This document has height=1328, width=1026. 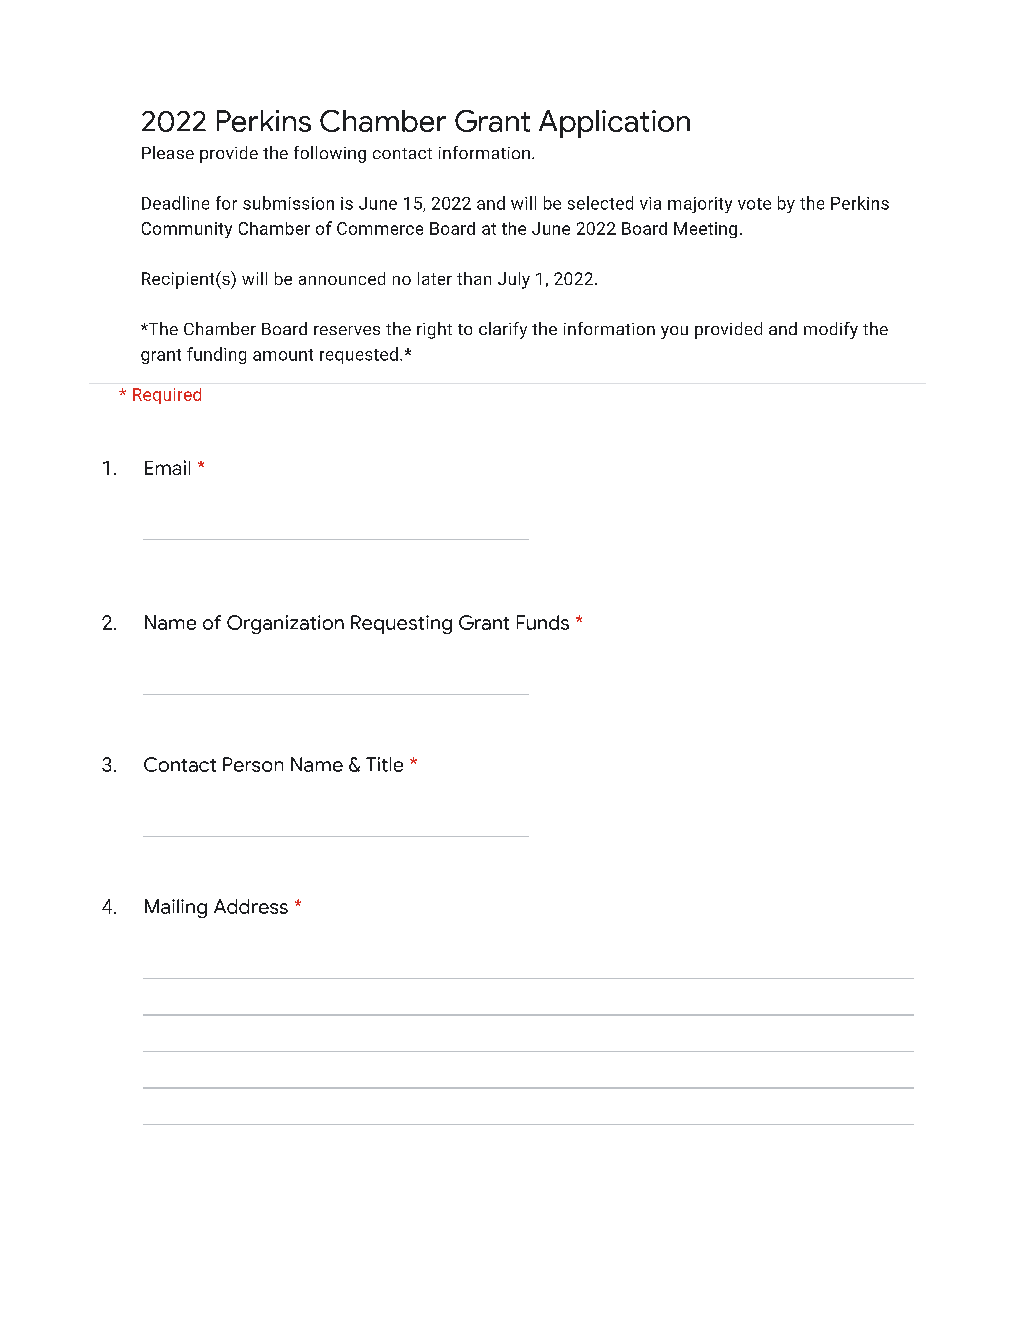 I want to click on Please, so click(x=168, y=152).
